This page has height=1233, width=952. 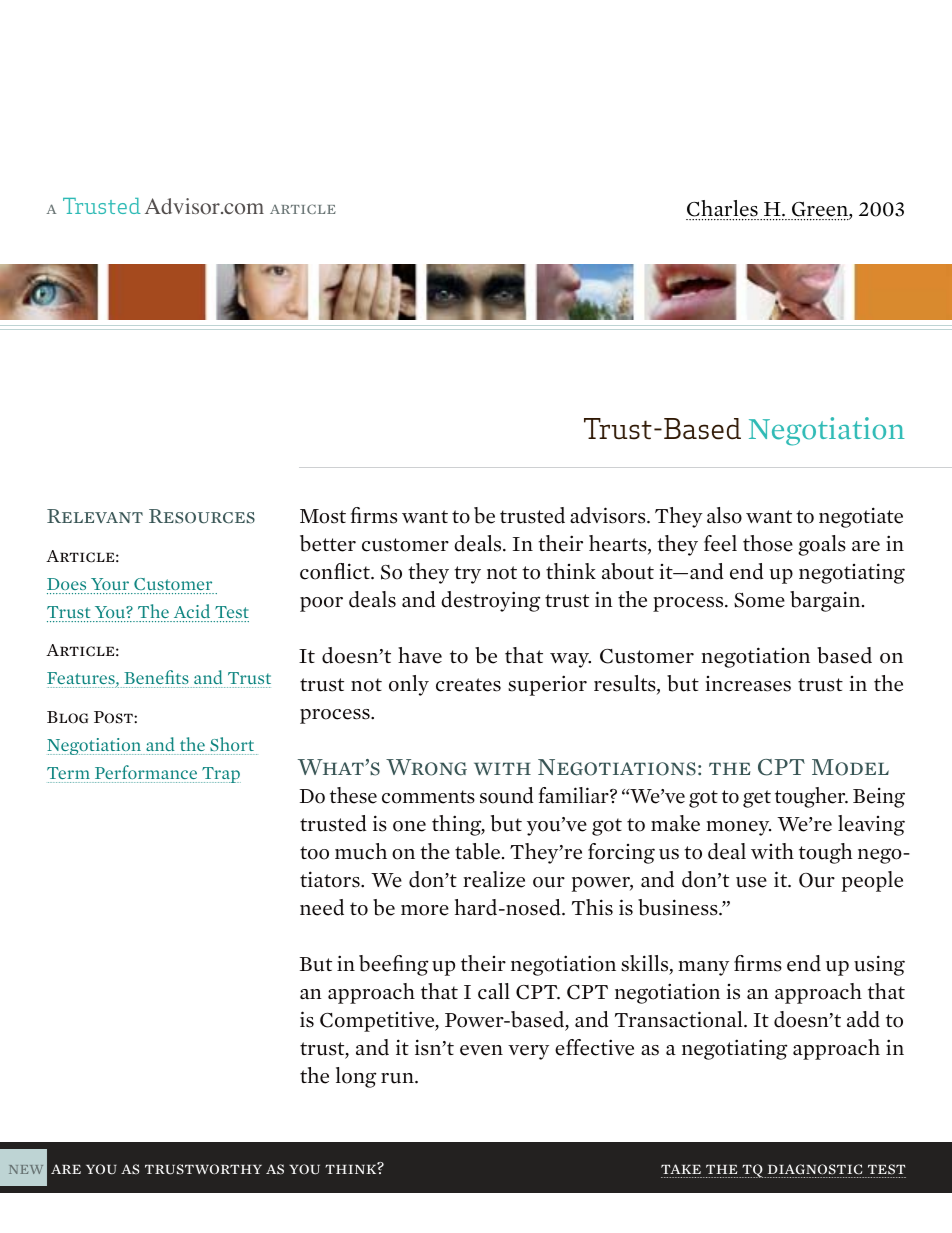 I want to click on those, so click(x=768, y=543).
